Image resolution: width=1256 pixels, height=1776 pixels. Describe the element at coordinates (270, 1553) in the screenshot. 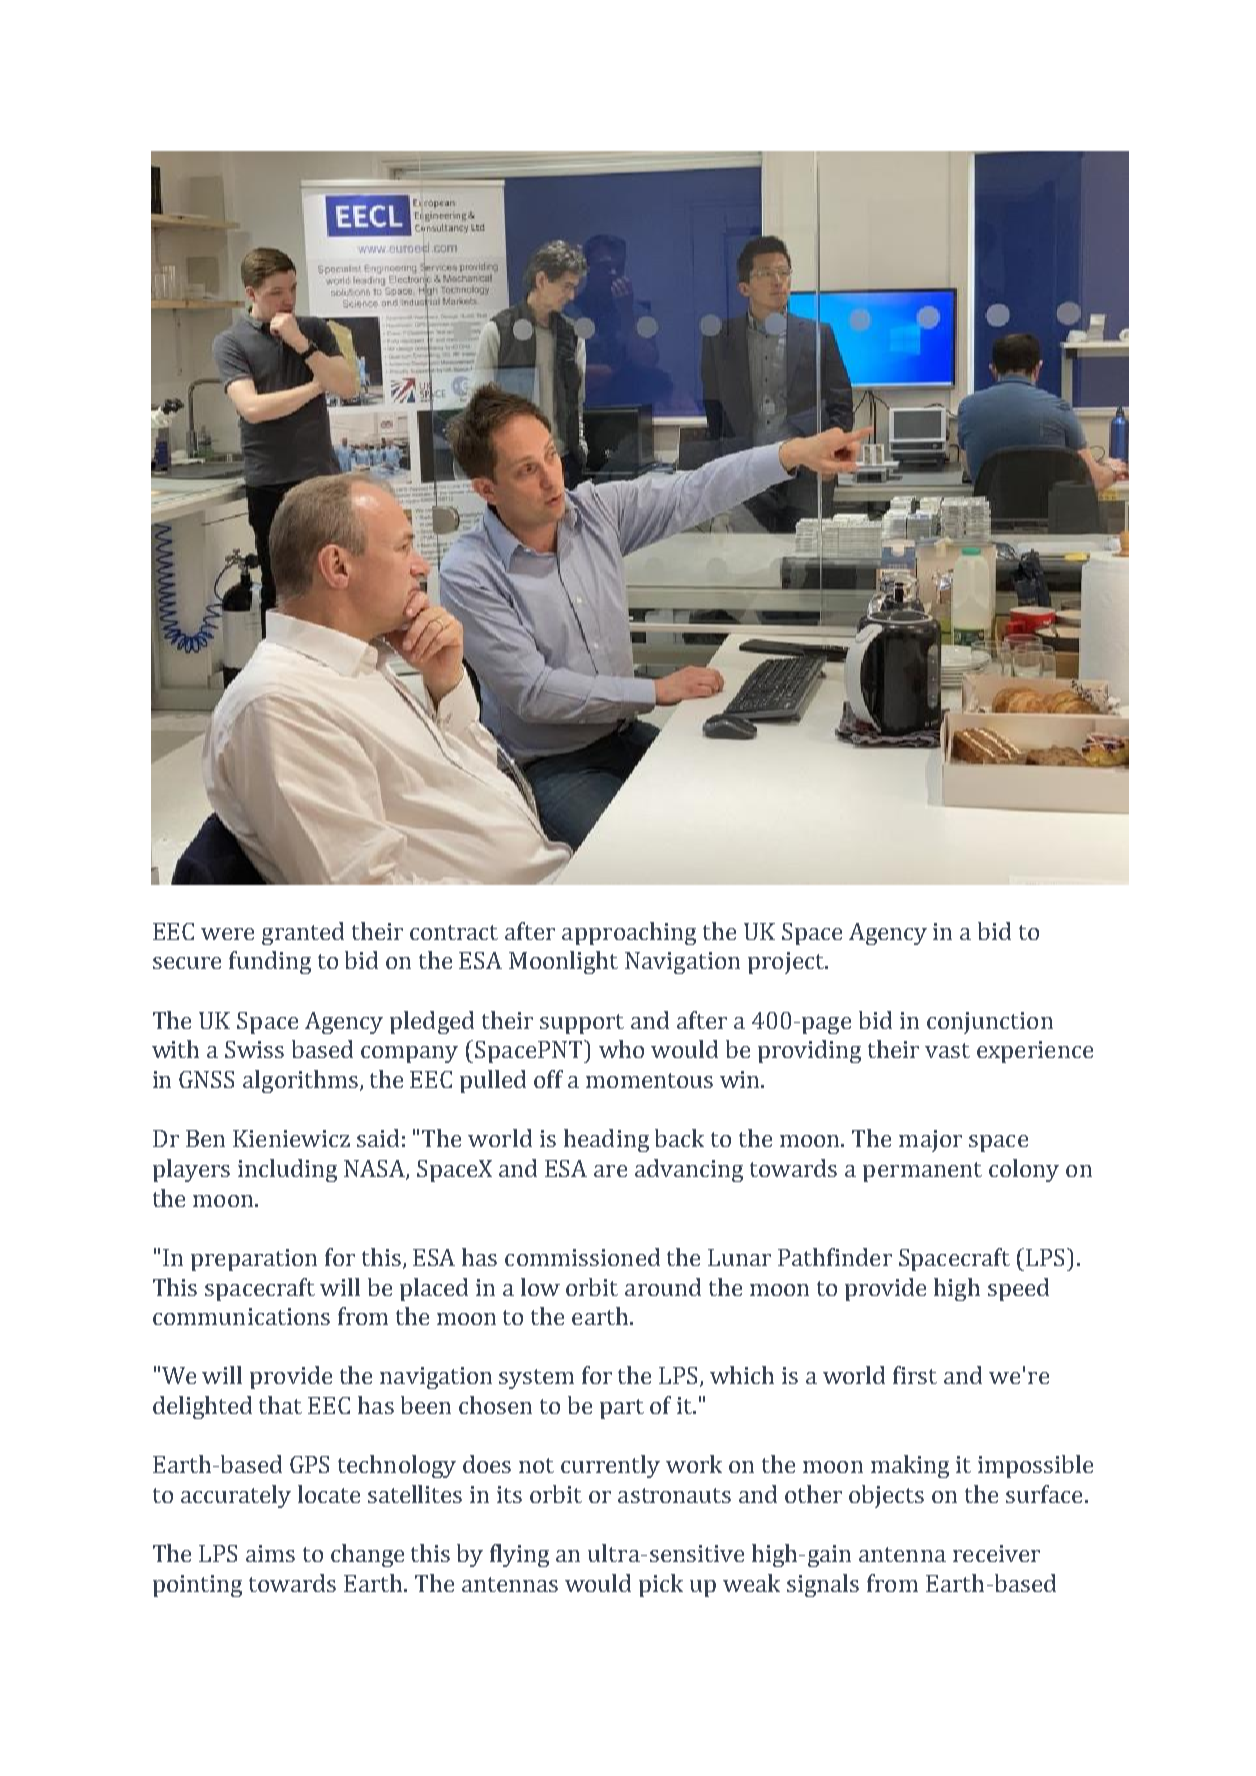

I see `aims` at that location.
